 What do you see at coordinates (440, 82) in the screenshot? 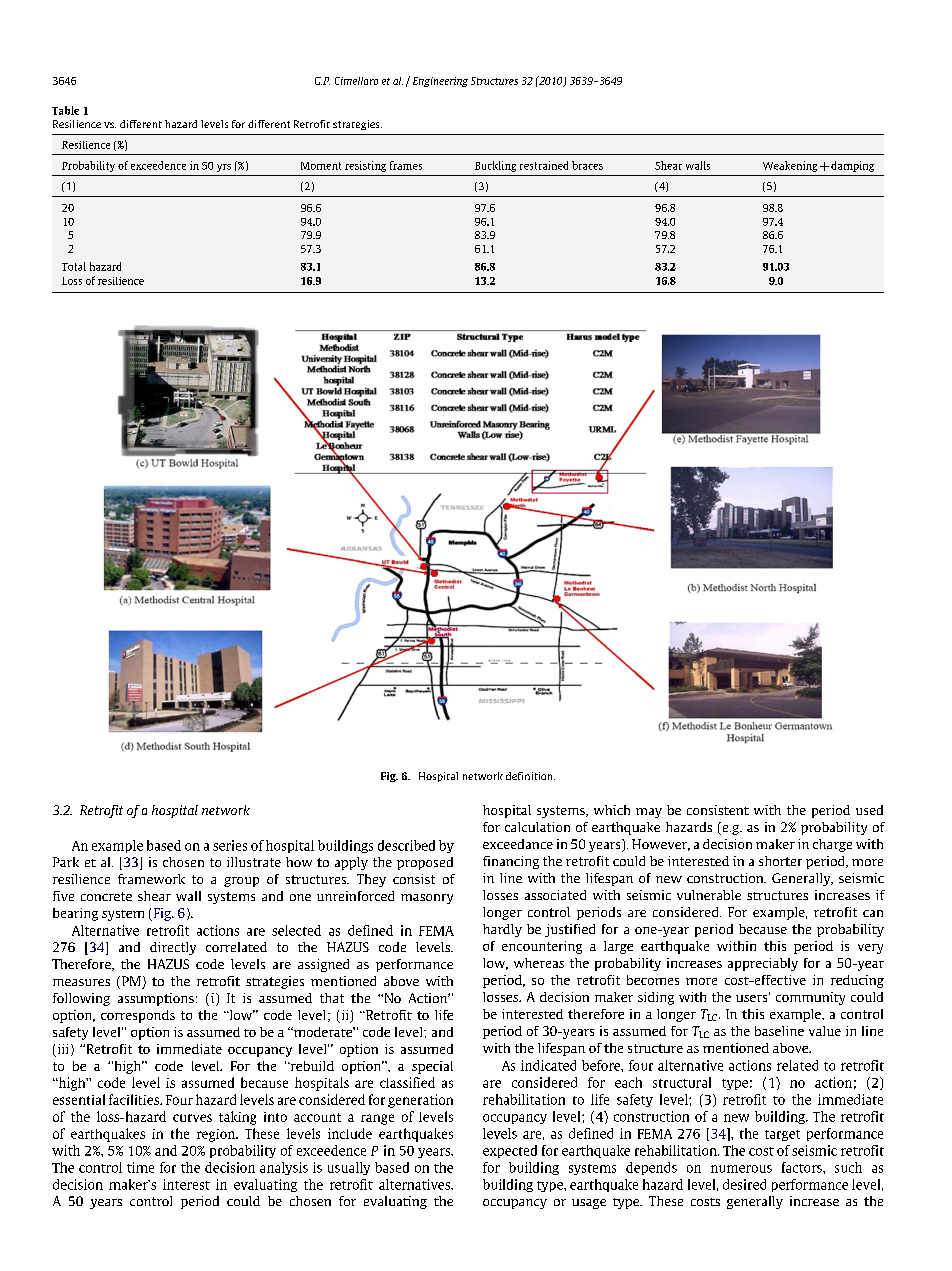
I see `Engineering` at bounding box center [440, 82].
